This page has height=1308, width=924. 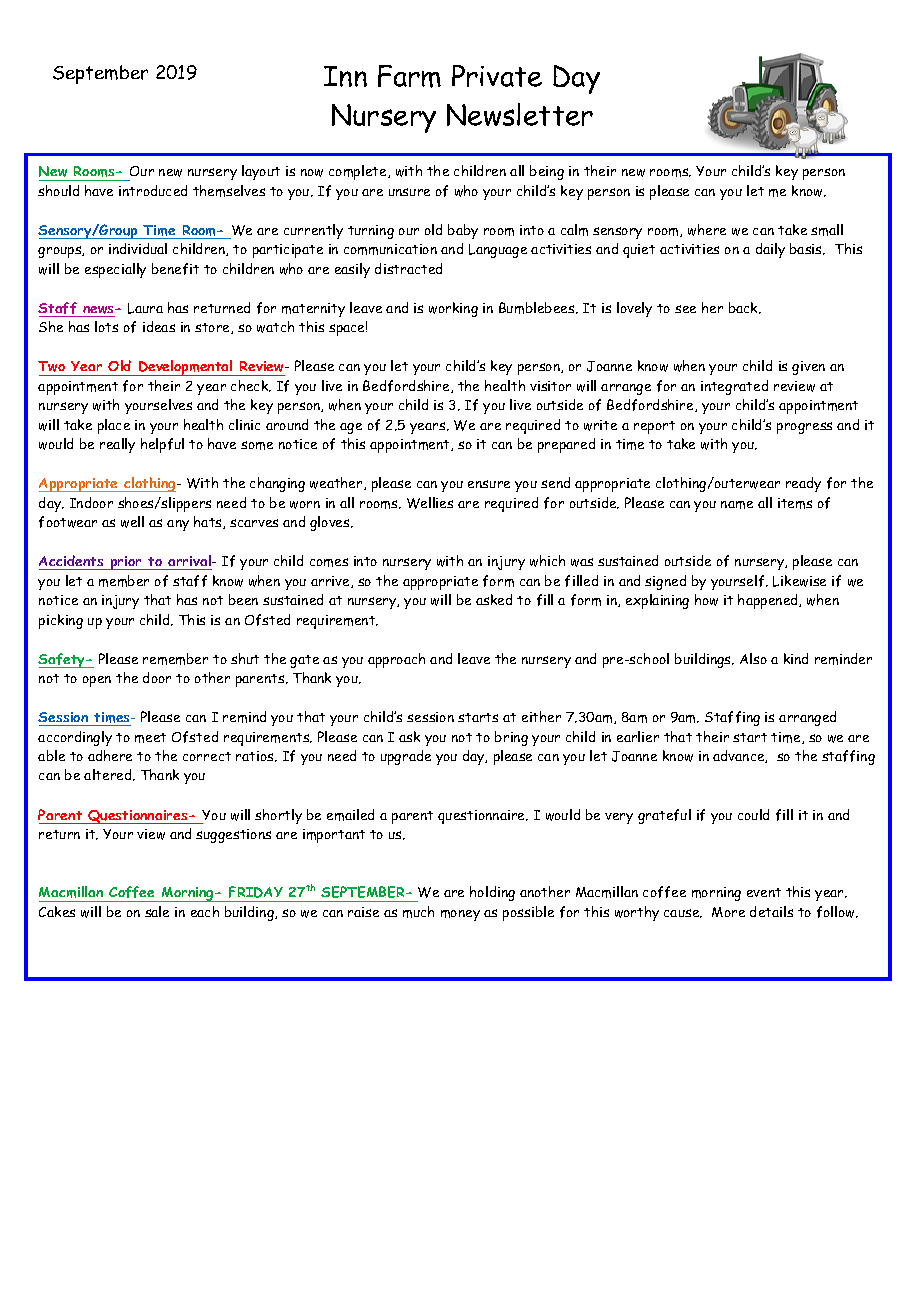 I want to click on being, so click(x=547, y=172).
